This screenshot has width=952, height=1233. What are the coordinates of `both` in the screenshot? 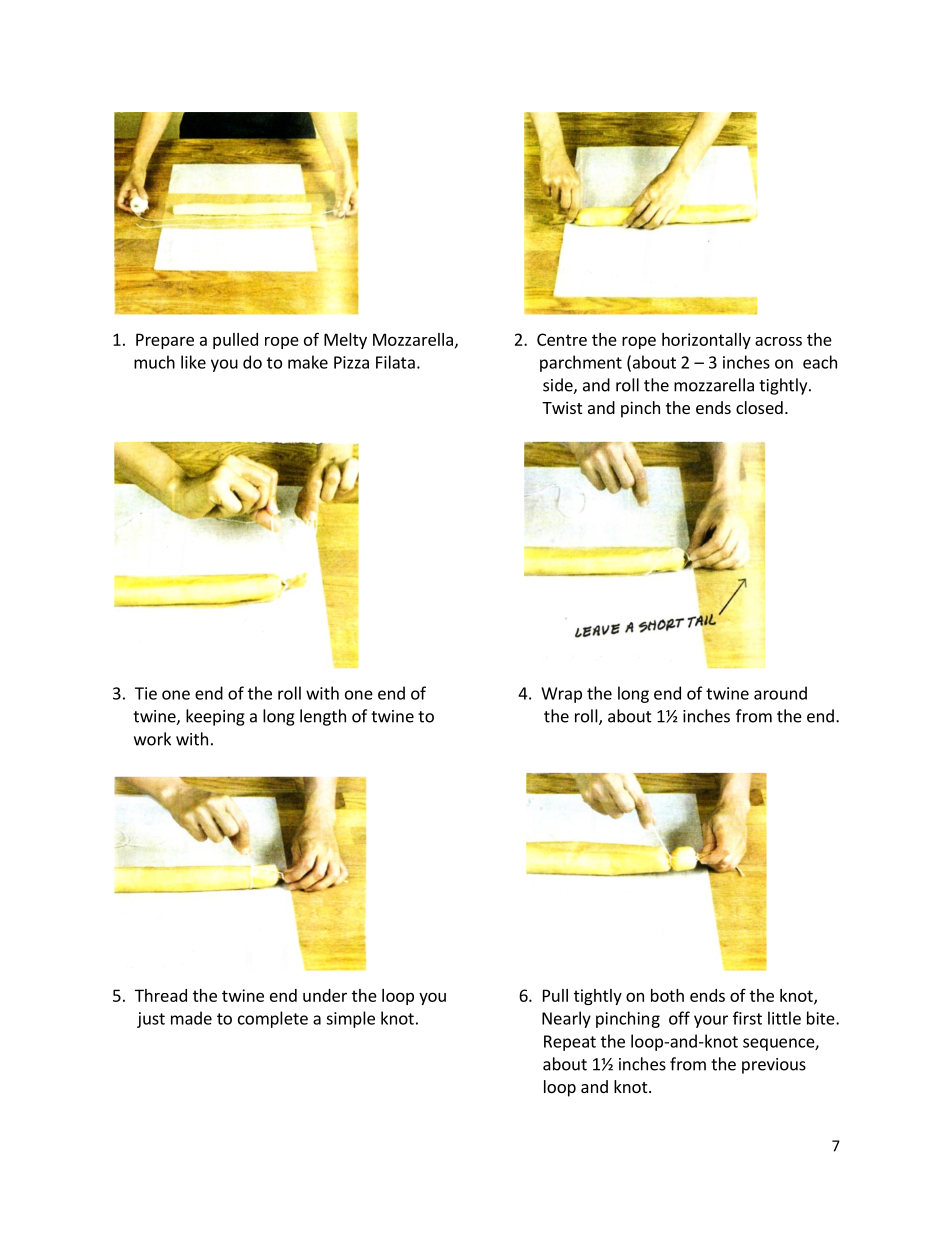 It's located at (667, 995).
